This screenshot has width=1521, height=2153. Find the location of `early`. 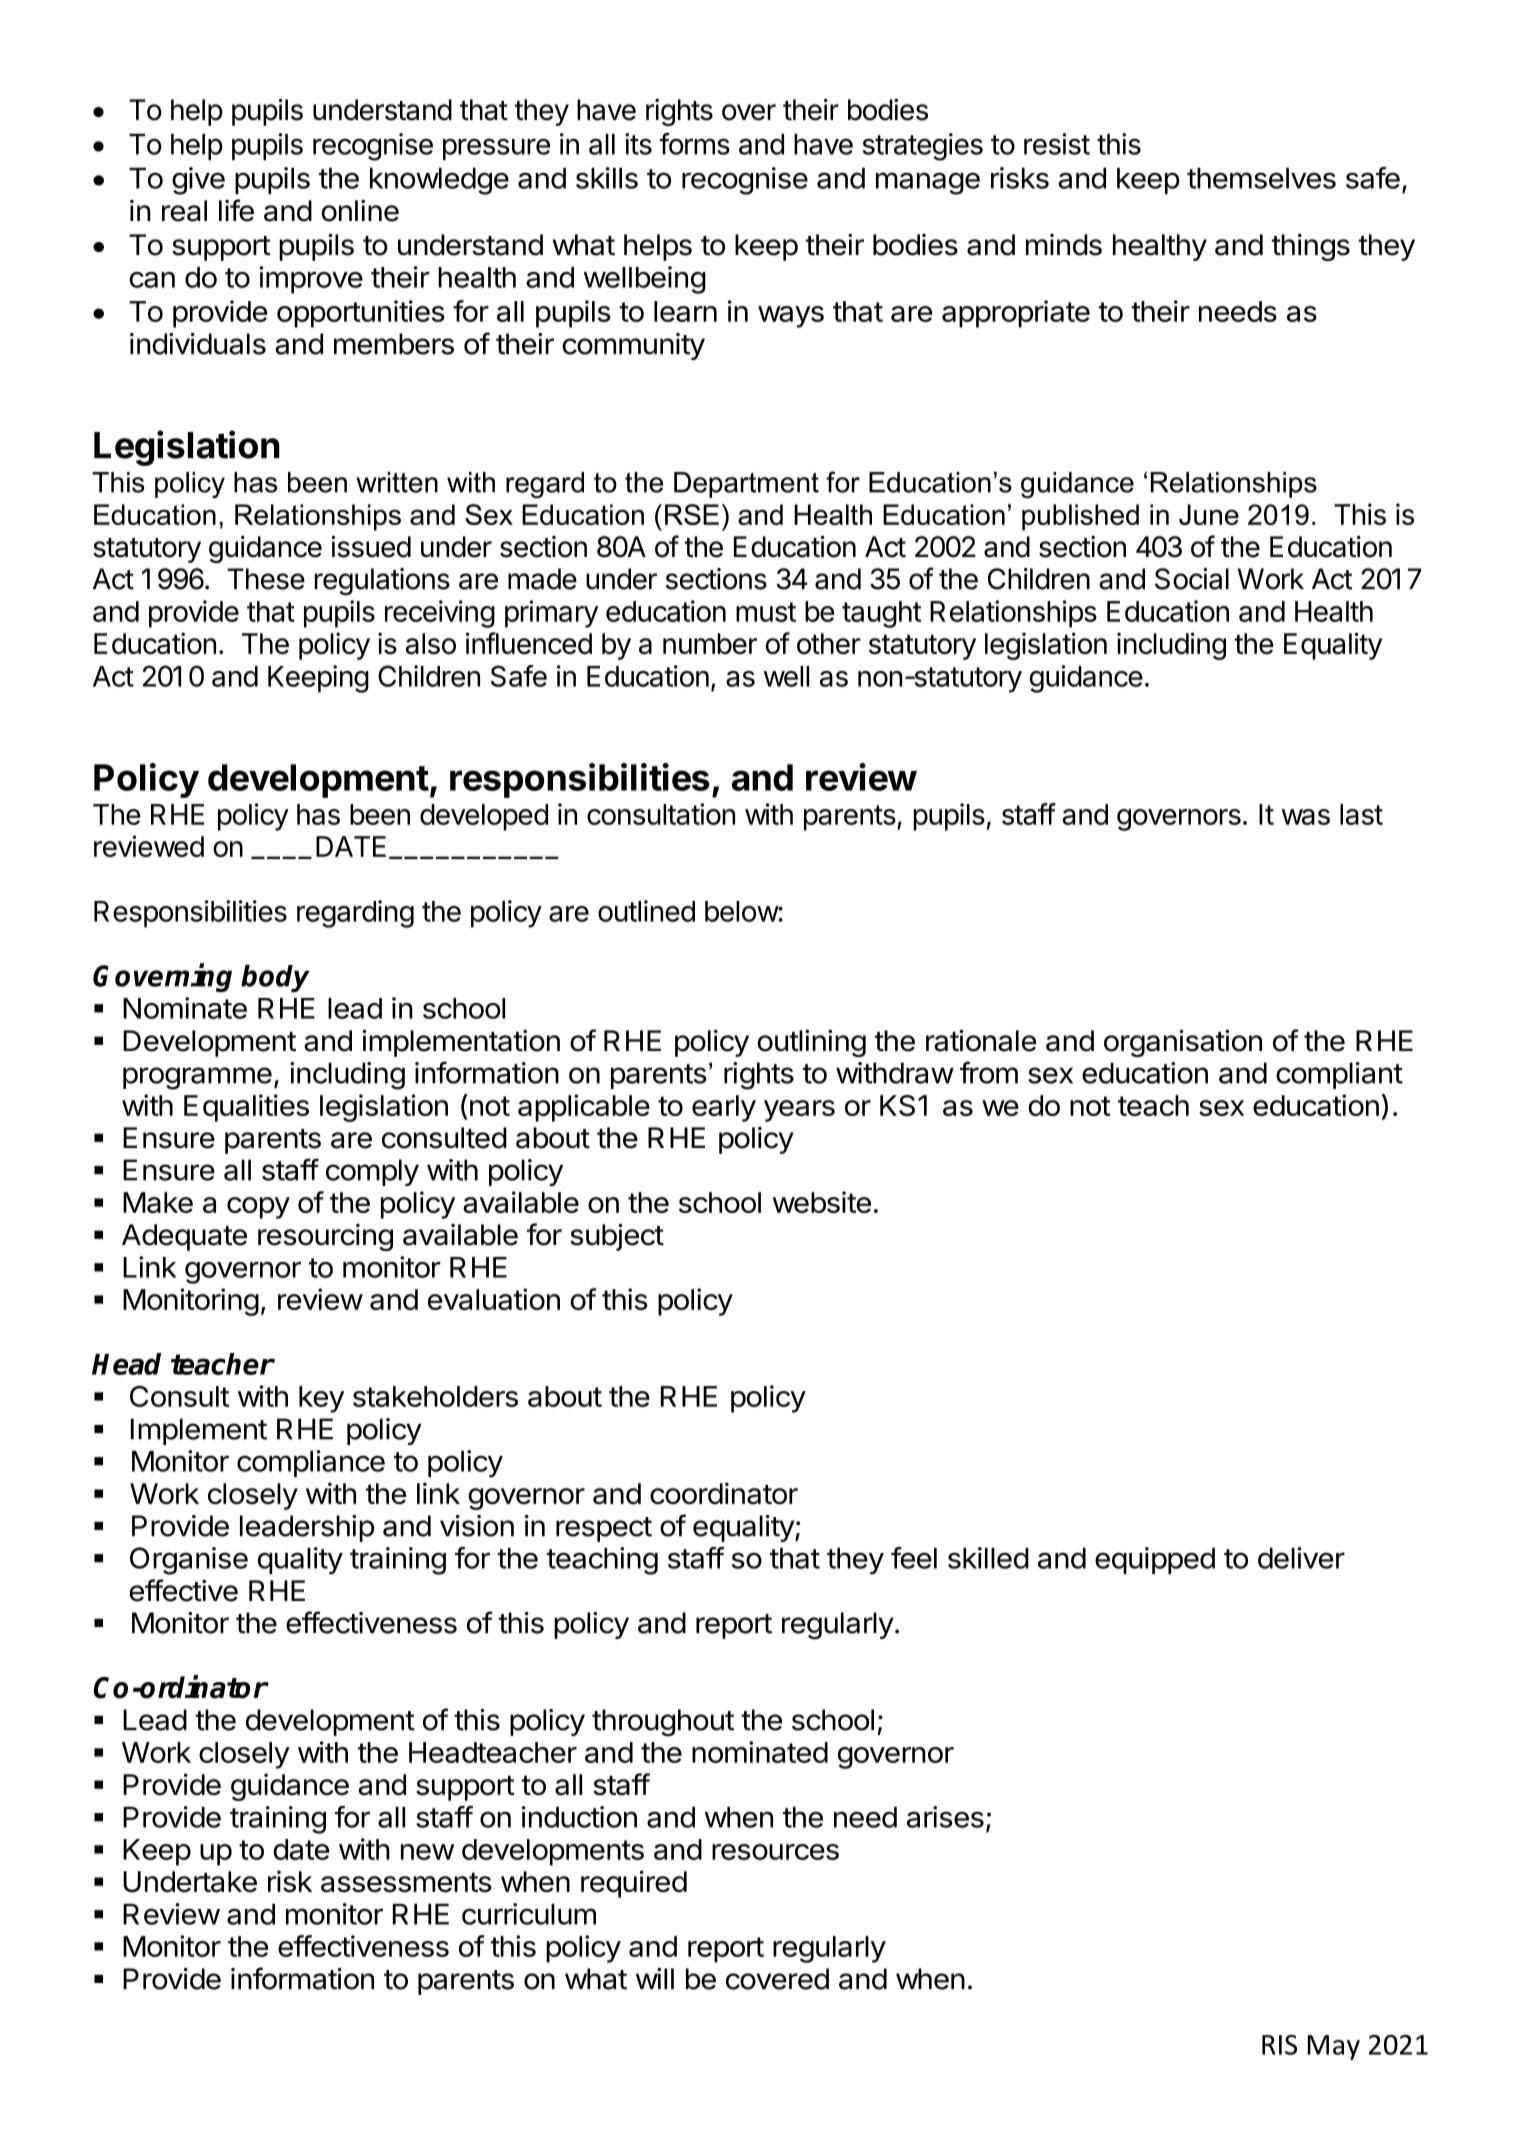

early is located at coordinates (724, 1108).
